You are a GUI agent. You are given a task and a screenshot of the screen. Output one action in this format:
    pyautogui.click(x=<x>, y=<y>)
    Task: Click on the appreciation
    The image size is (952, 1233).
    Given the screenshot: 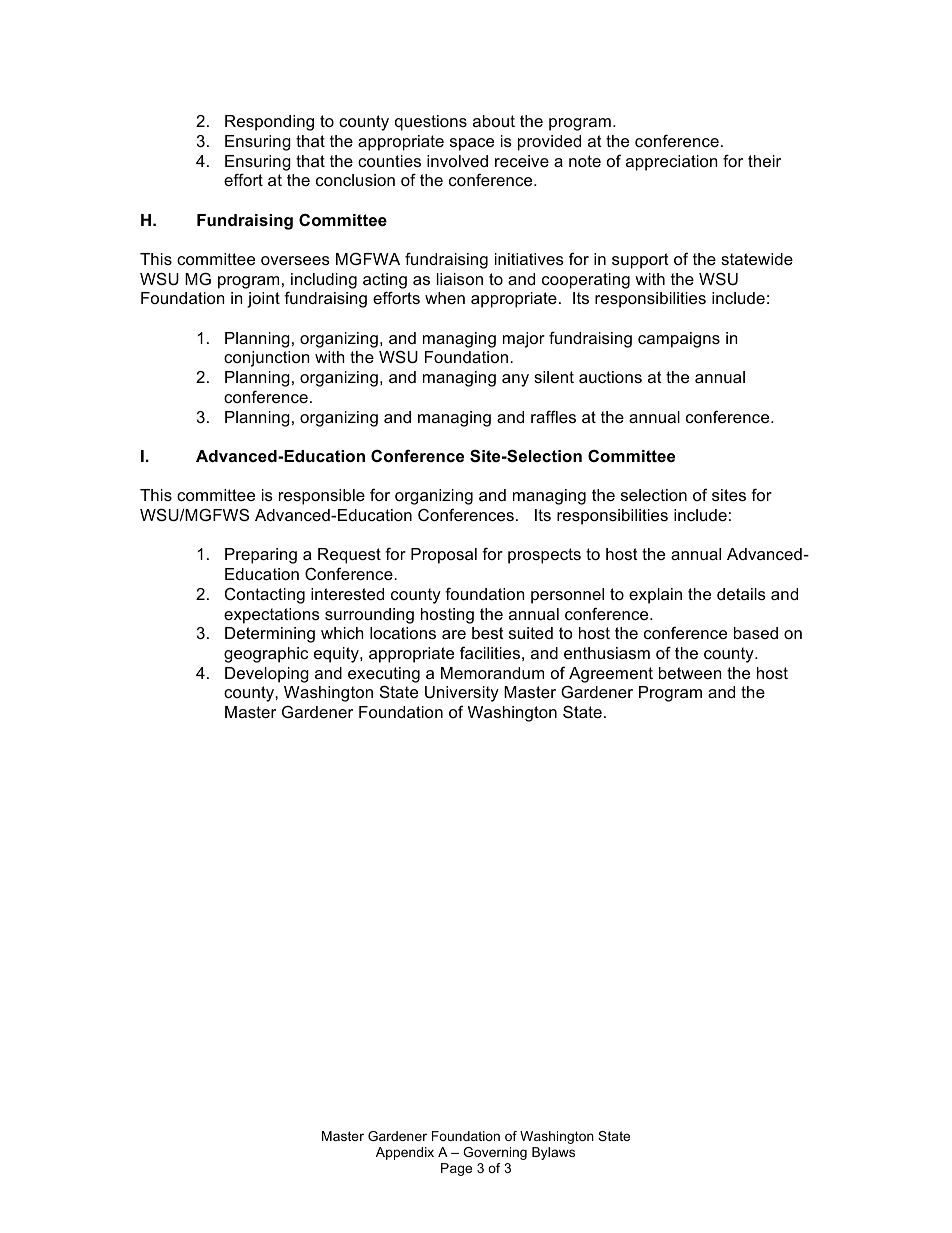 What is the action you would take?
    pyautogui.click(x=671, y=163)
